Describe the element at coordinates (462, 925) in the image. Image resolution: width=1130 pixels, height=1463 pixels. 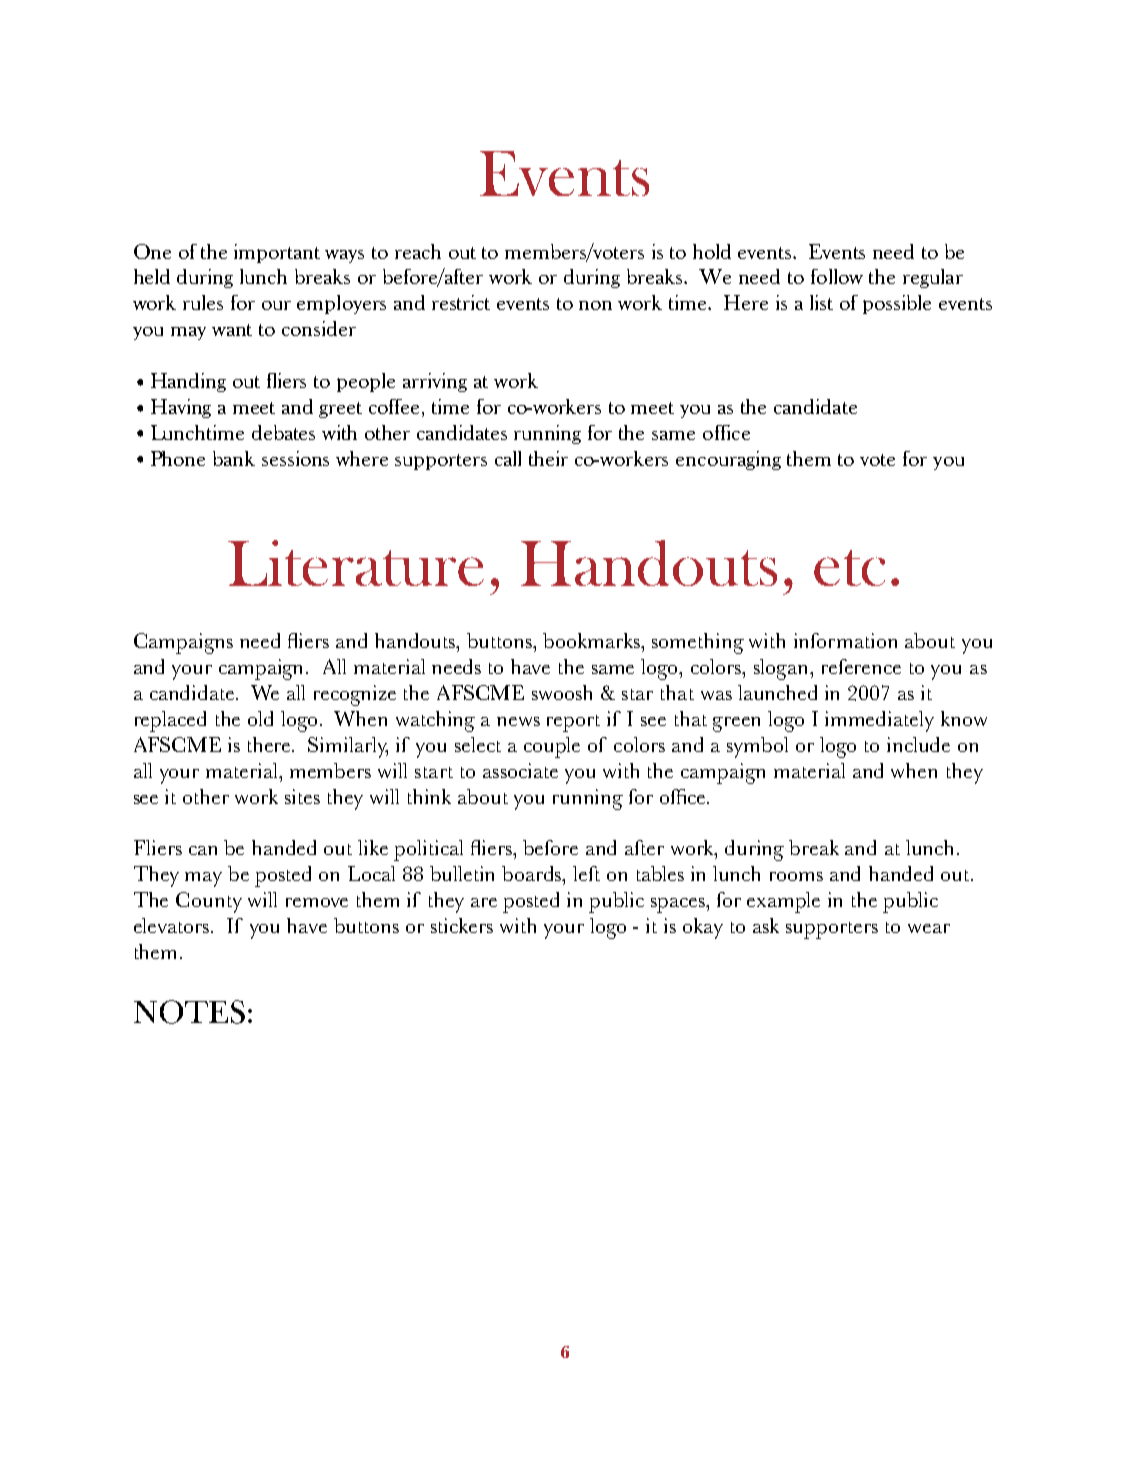
I see `stickers` at that location.
